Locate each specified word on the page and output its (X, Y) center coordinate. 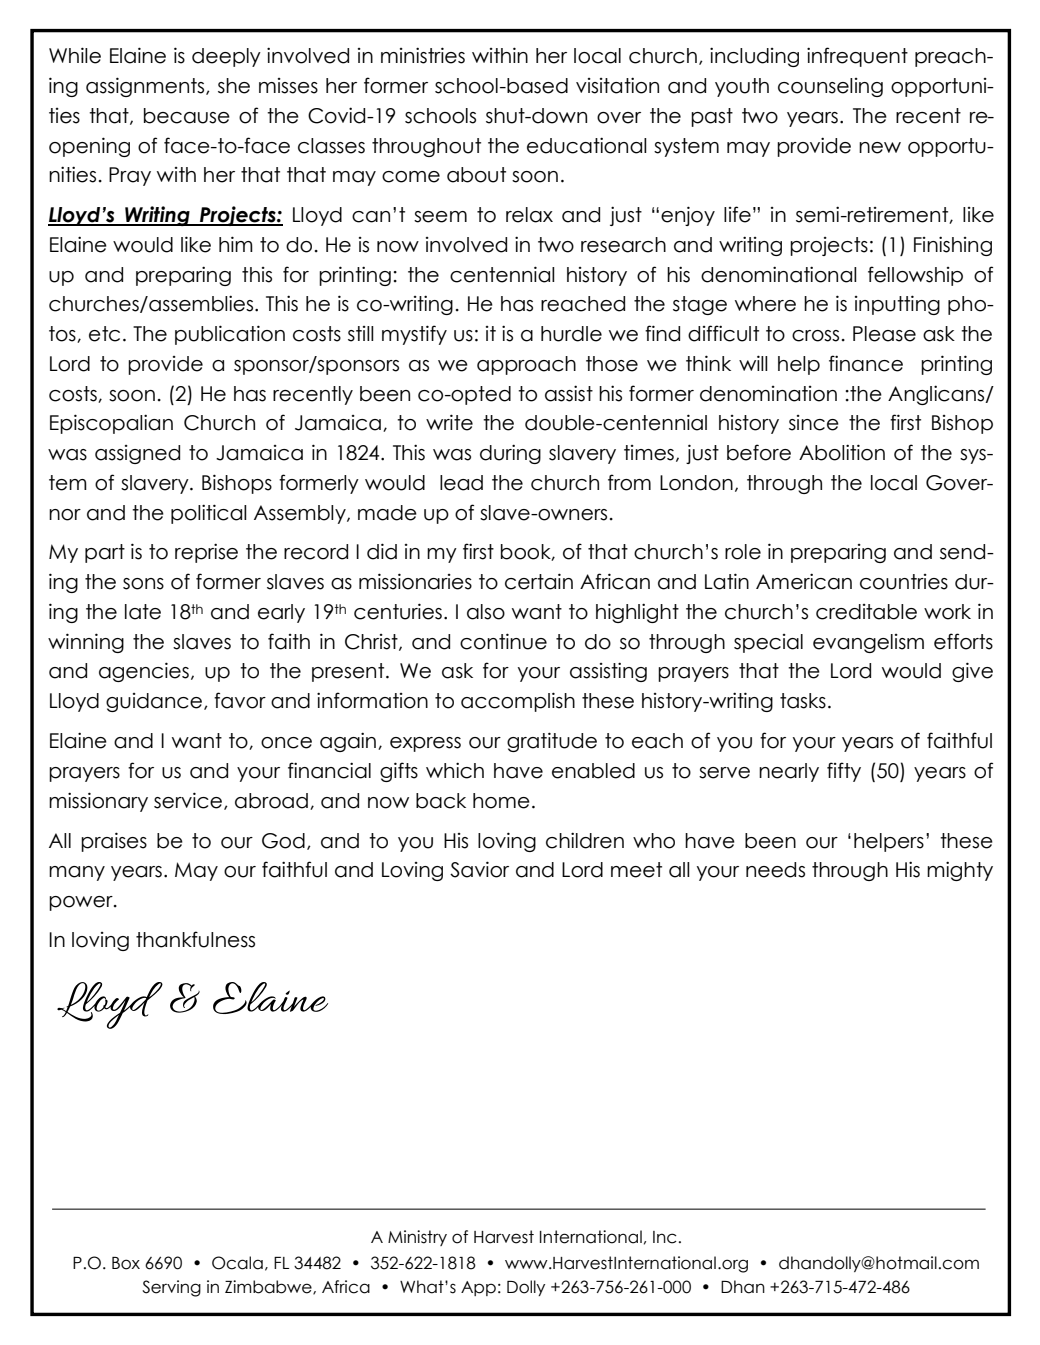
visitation (617, 85)
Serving (171, 1288)
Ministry (417, 1238)
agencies (144, 672)
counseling (830, 87)
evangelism (868, 643)
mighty (960, 871)
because (187, 116)
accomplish (518, 702)
